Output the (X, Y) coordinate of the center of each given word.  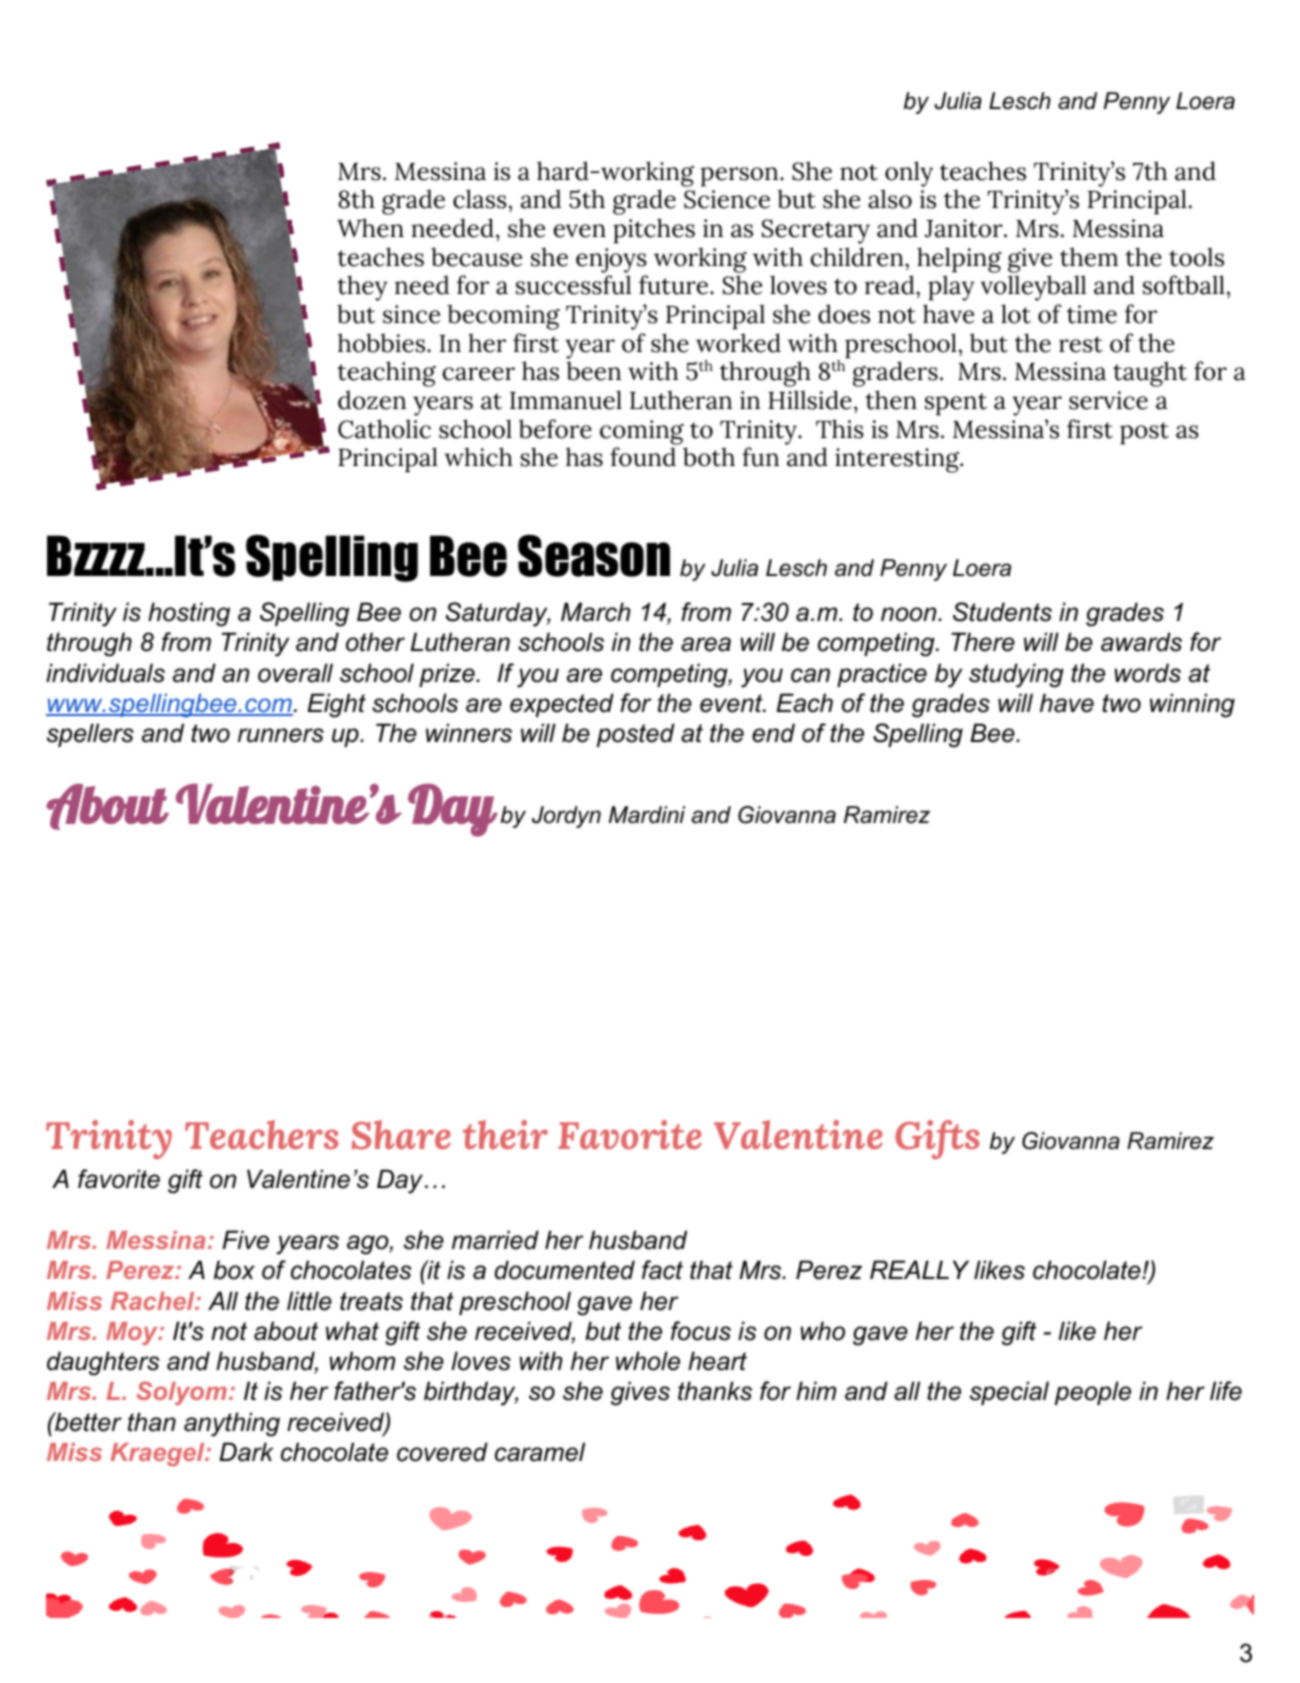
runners (281, 735)
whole (648, 1361)
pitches (654, 231)
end (773, 733)
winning (1192, 705)
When (370, 228)
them (1089, 257)
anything (232, 1424)
